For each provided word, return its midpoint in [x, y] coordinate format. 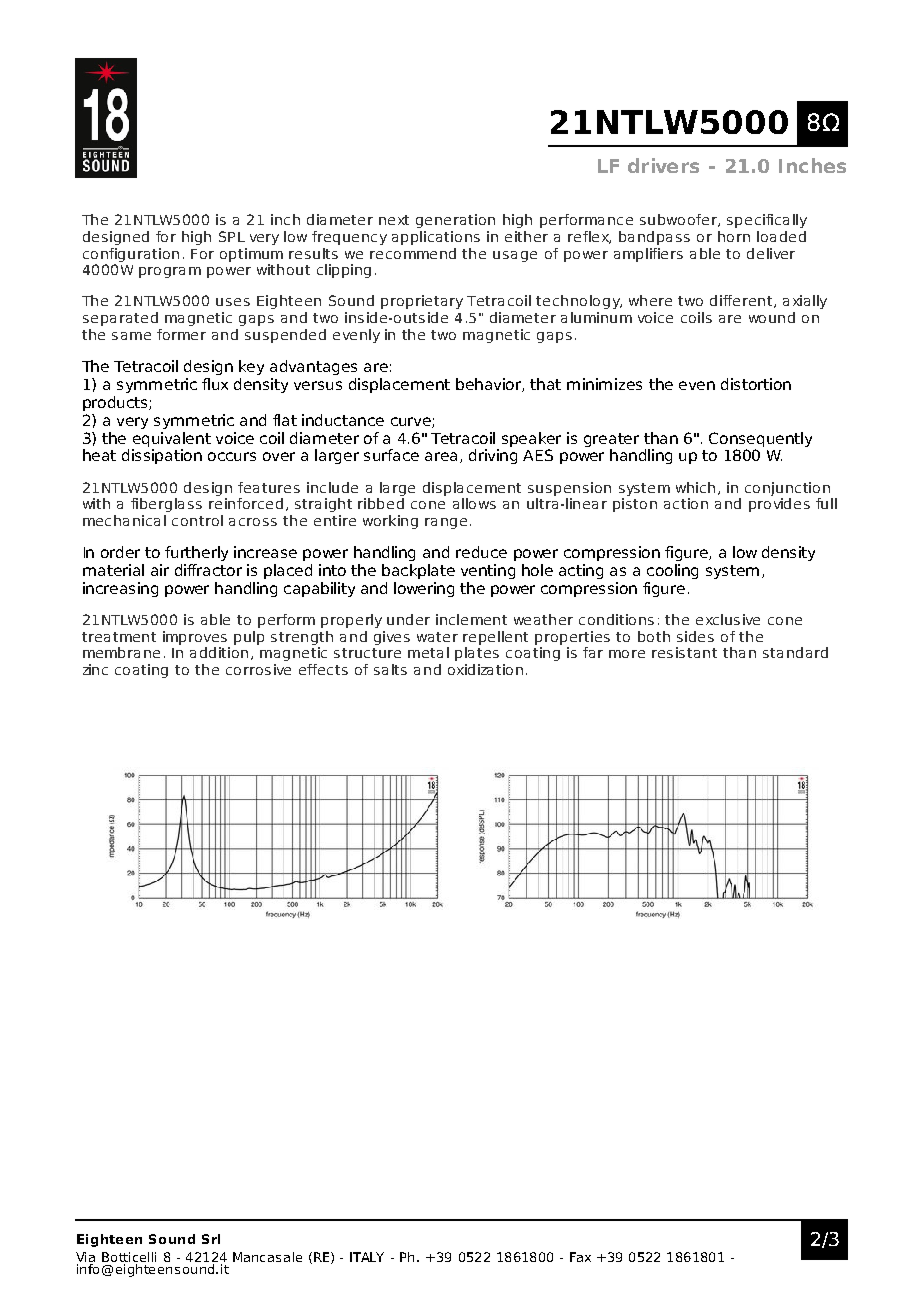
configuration [131, 255]
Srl [211, 1239]
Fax [580, 1257]
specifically [767, 221]
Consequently [760, 439]
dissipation [162, 456]
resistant [684, 652]
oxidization [485, 669]
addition [219, 652]
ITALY [367, 1257]
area [441, 456]
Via [85, 1257]
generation [455, 221]
